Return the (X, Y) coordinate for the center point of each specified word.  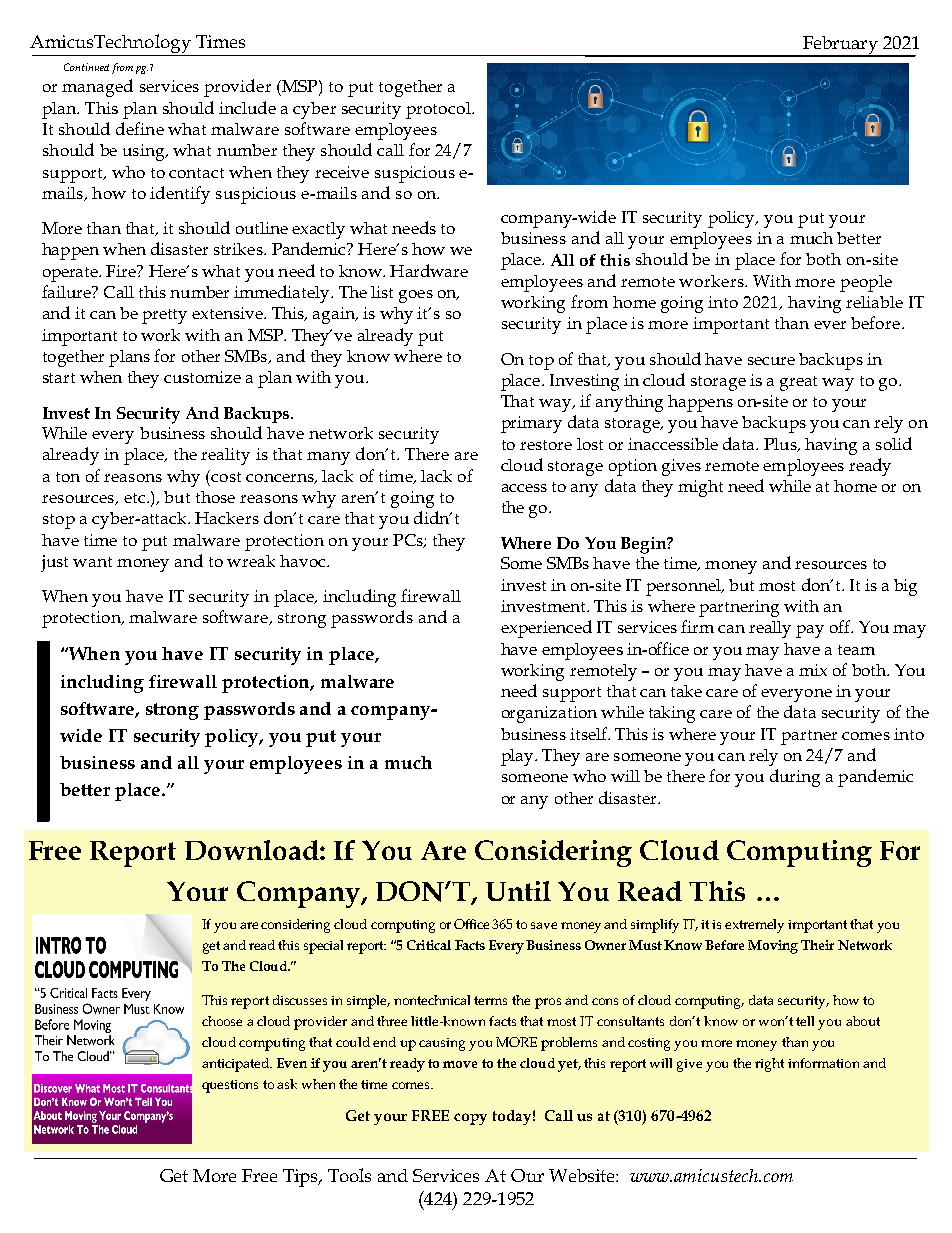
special (323, 947)
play (518, 757)
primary (531, 424)
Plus (781, 445)
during (795, 778)
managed (97, 88)
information (823, 1063)
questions (230, 1086)
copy (470, 1119)
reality (225, 456)
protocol (439, 110)
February (840, 46)
